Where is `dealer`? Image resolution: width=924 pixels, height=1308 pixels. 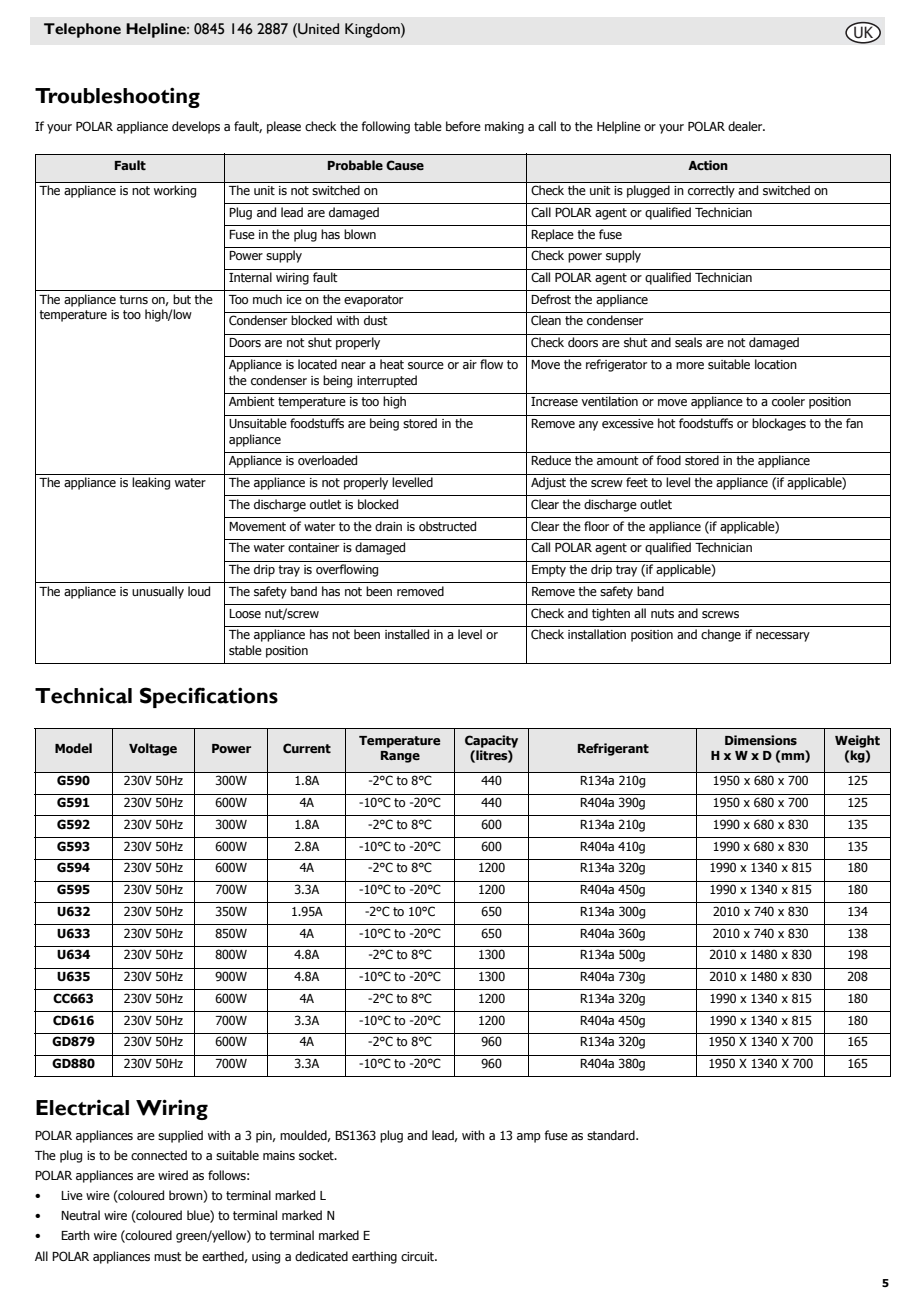 dealer is located at coordinates (746, 126).
